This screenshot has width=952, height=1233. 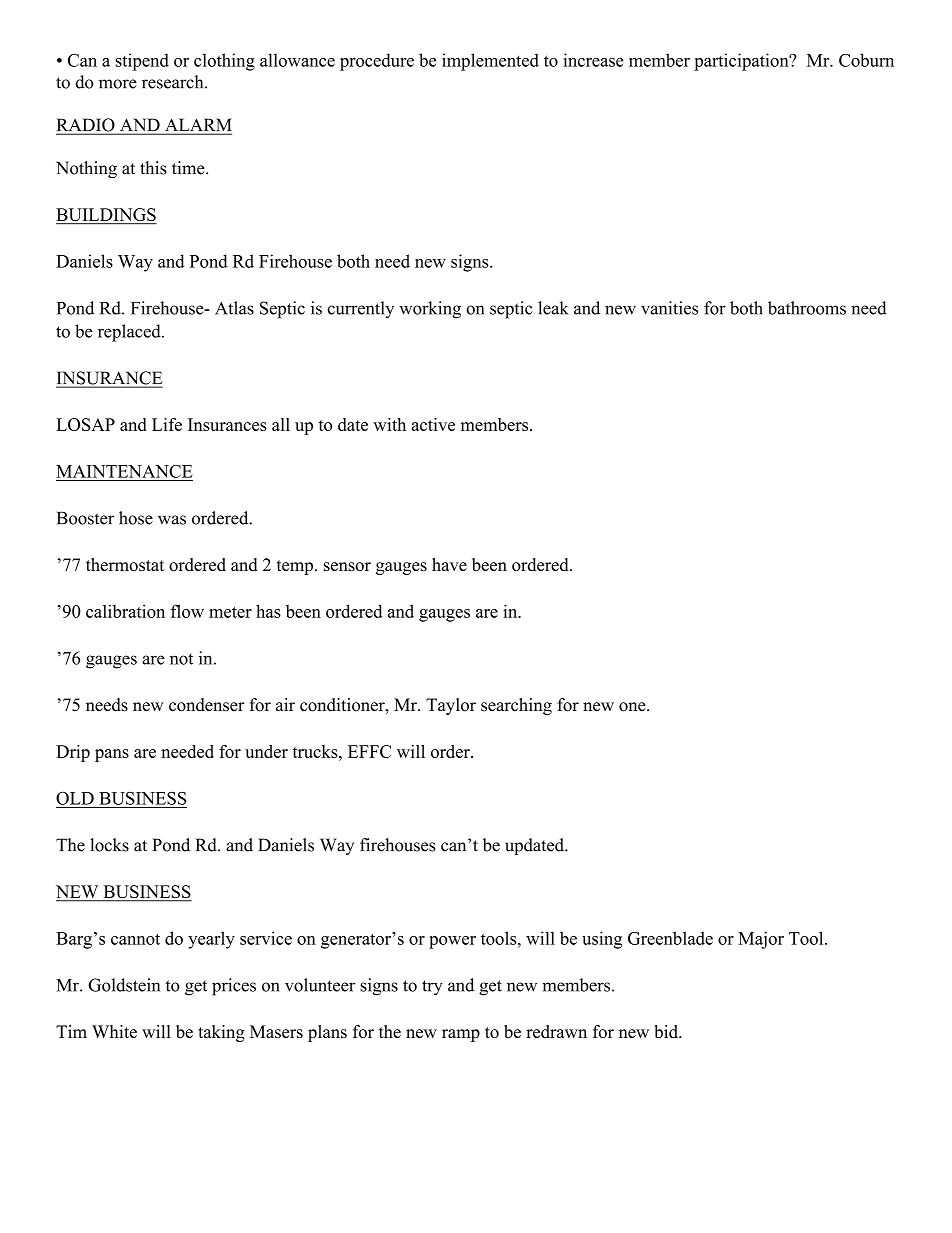 What do you see at coordinates (451, 706) in the screenshot?
I see `Taylor` at bounding box center [451, 706].
